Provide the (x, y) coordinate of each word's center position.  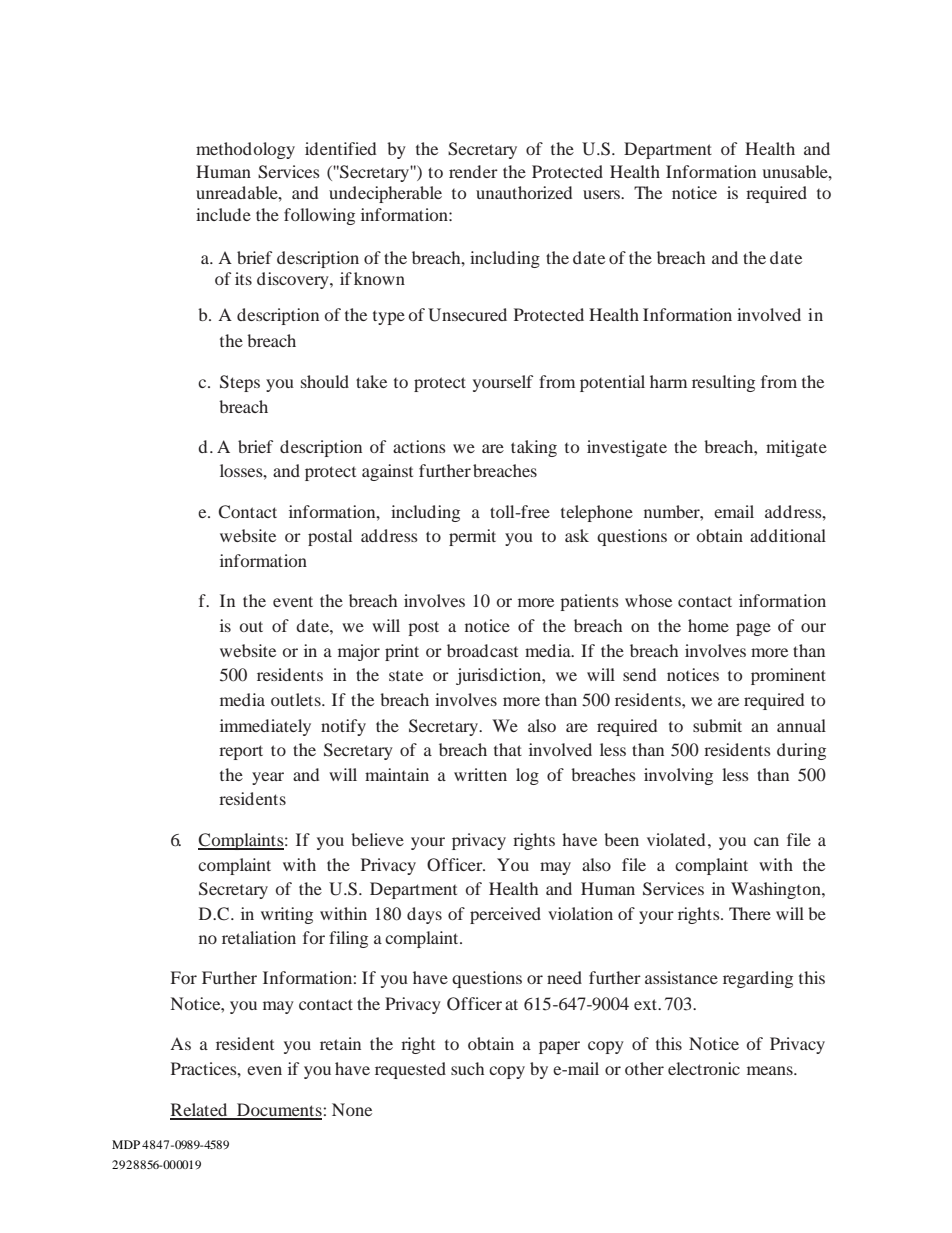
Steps (240, 383)
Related (200, 1111)
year (268, 778)
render (473, 171)
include (223, 214)
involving (678, 776)
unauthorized (524, 192)
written (480, 774)
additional (788, 535)
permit (472, 537)
